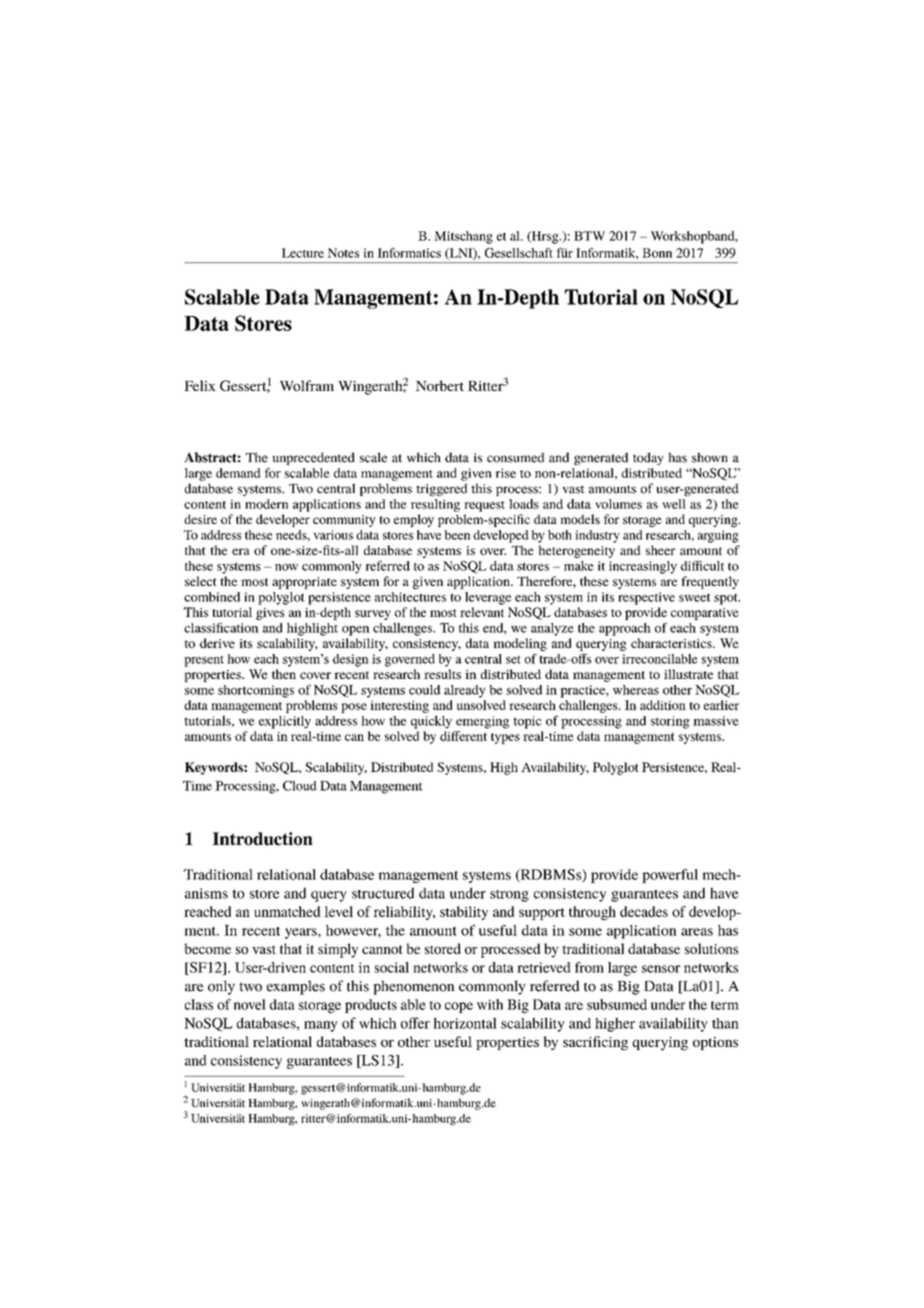 The width and height of the document is (924, 1308). I want to click on subsumed, so click(617, 1004).
